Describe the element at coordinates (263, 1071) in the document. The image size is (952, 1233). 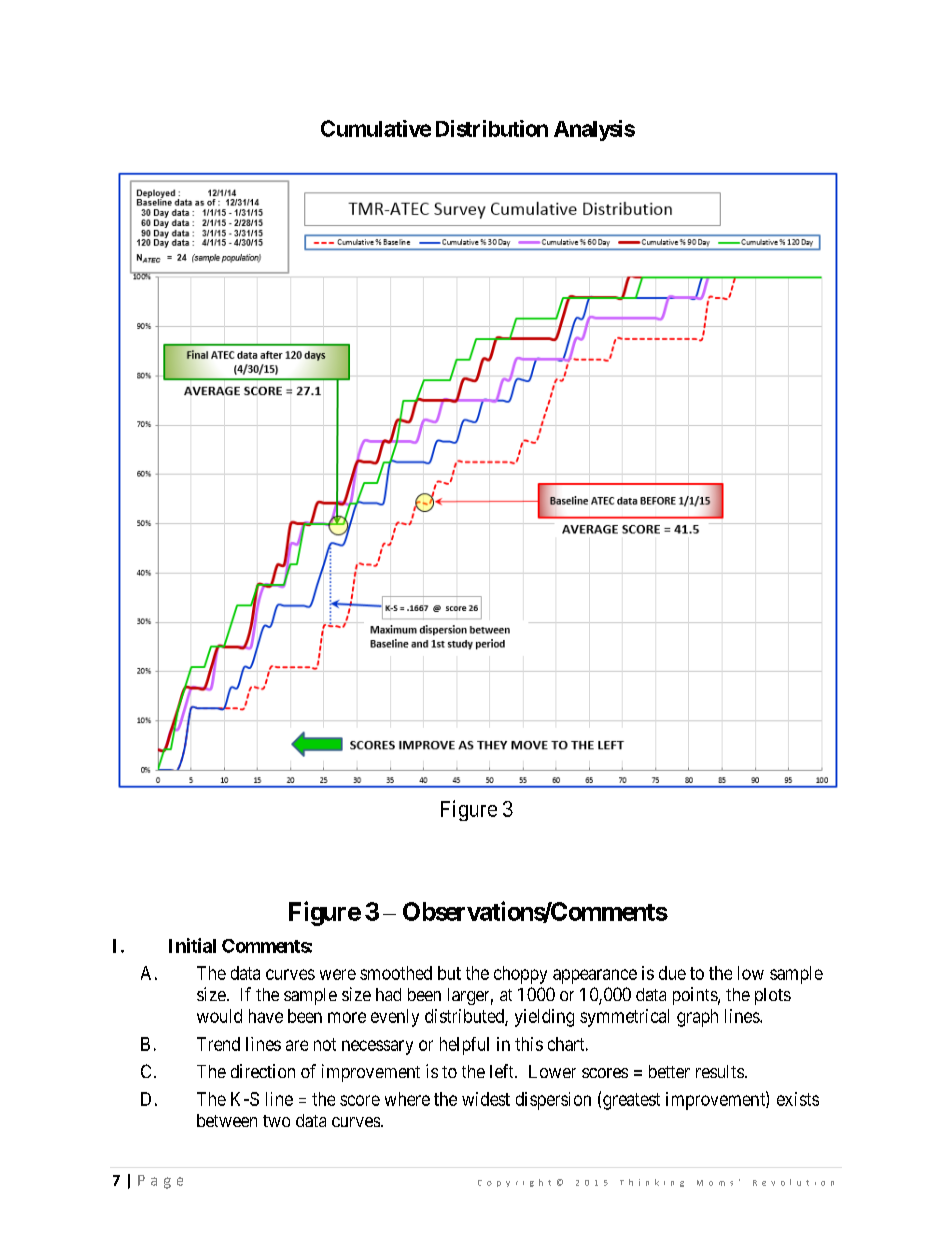
I see `direction` at that location.
